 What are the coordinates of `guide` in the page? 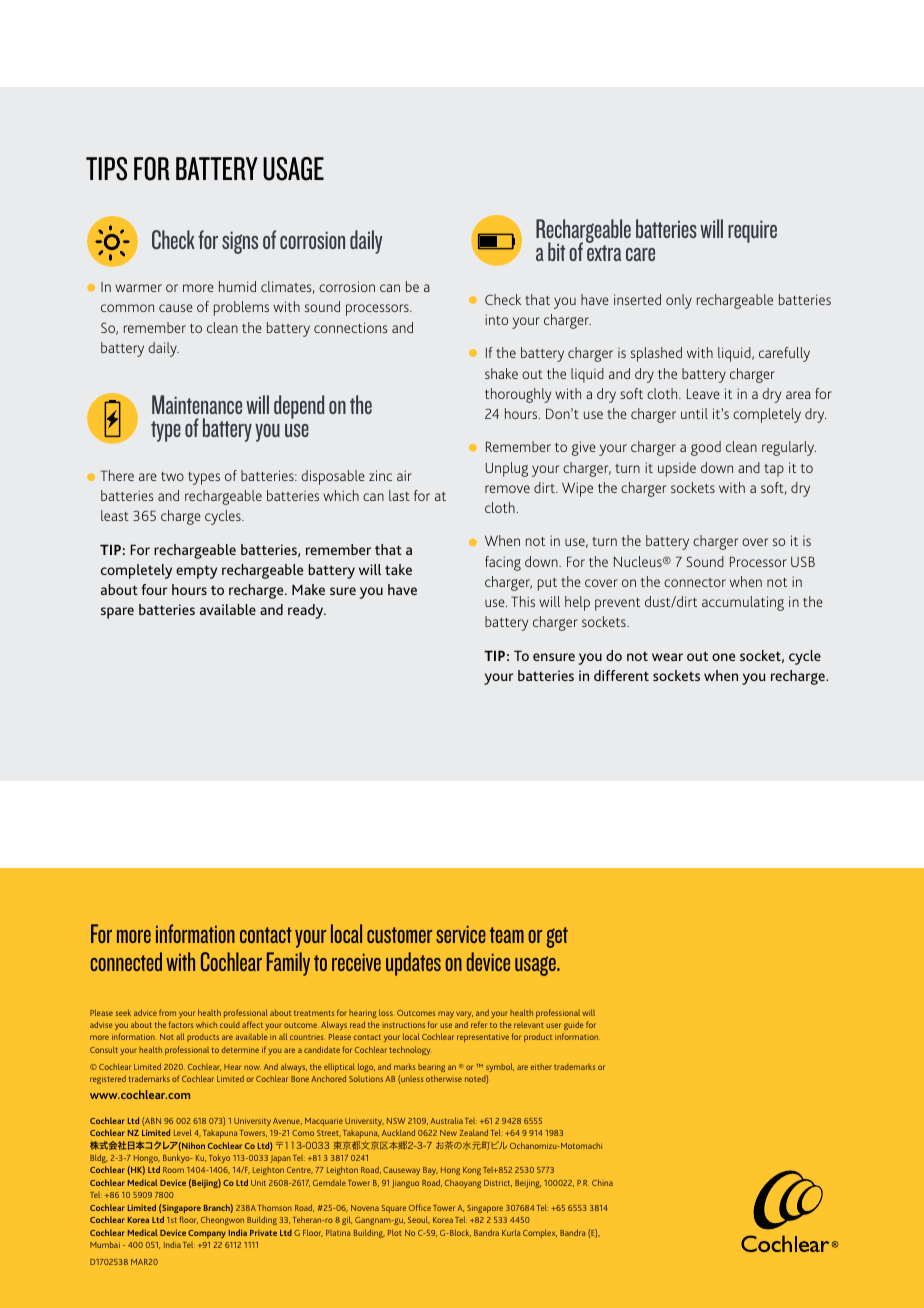 It's located at (574, 1025).
